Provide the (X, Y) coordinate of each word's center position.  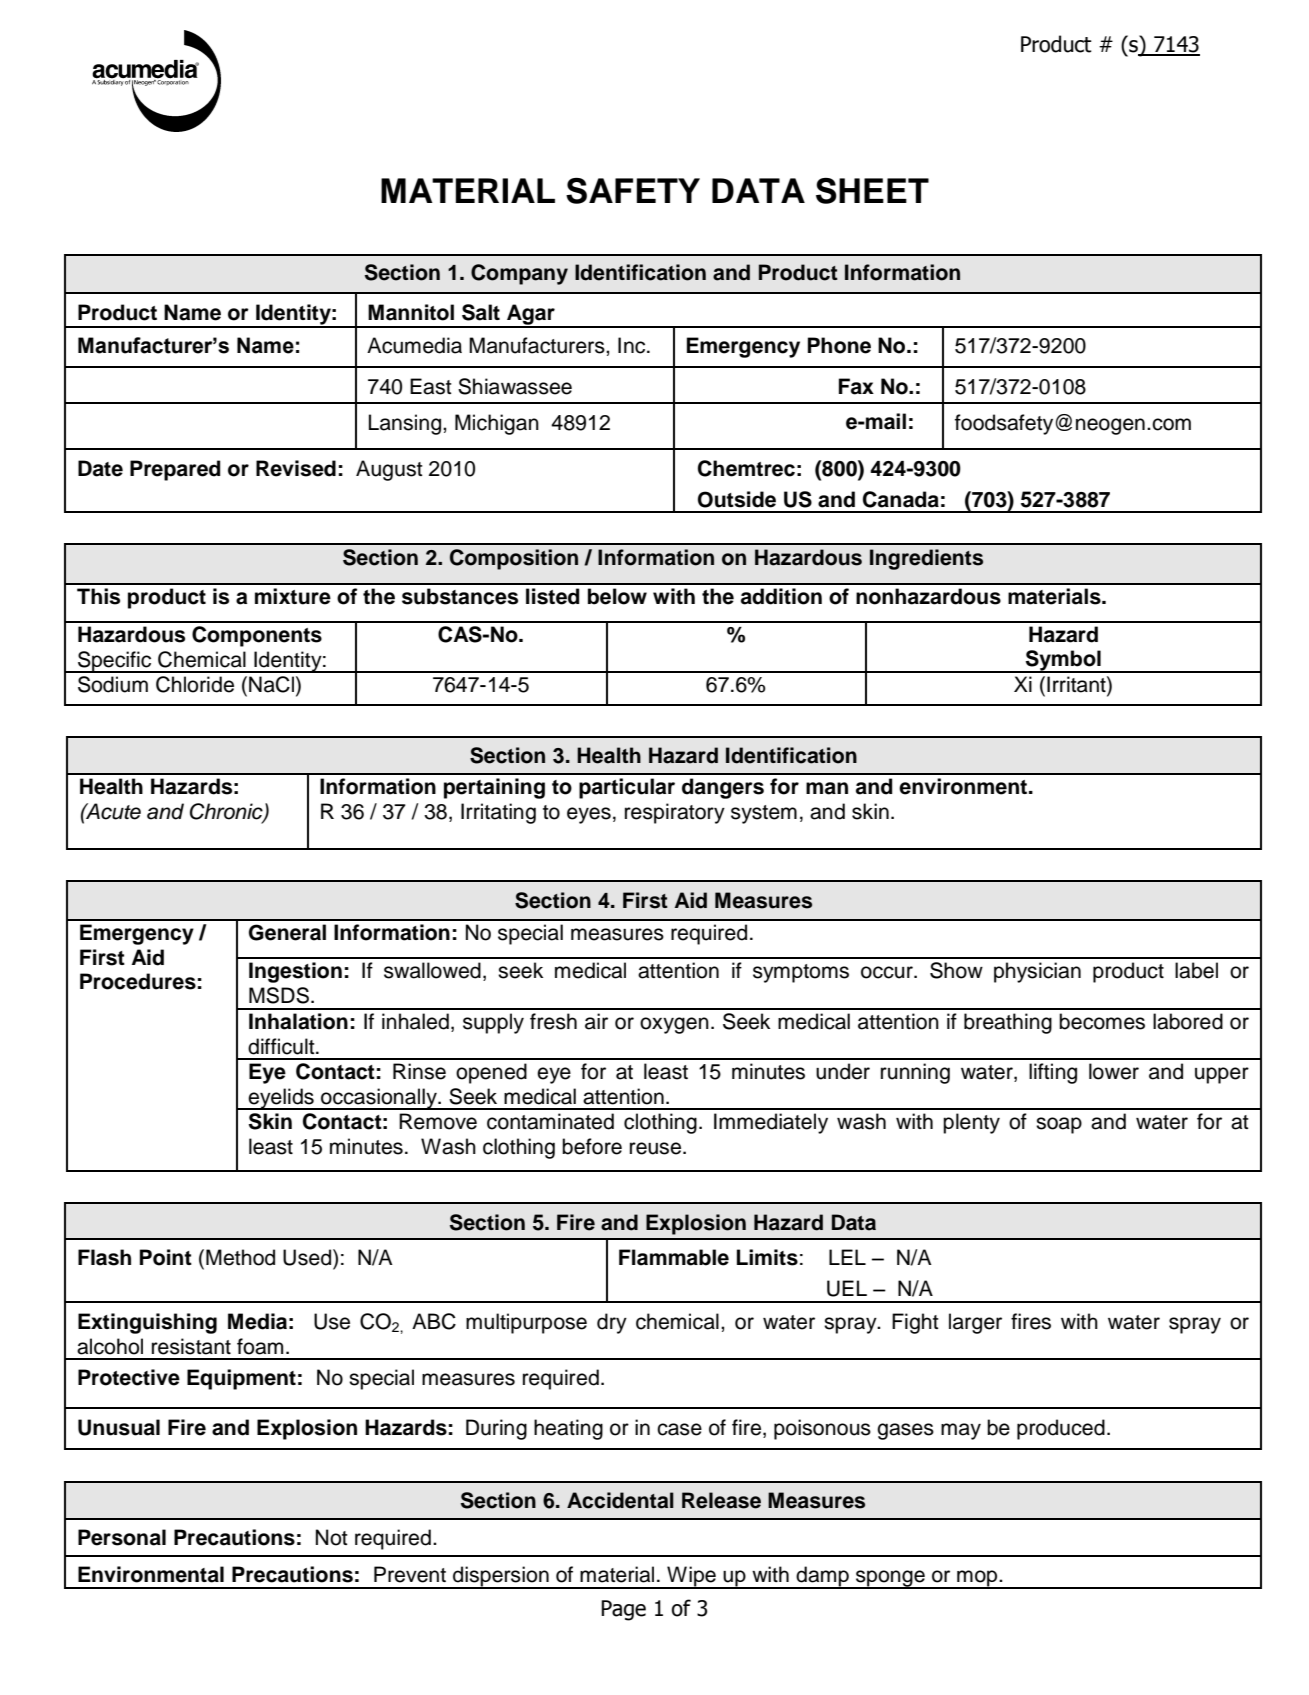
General (287, 932)
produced (1061, 1429)
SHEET (872, 191)
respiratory (675, 813)
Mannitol (411, 312)
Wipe (691, 1577)
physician (1037, 972)
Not (332, 1537)
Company (519, 274)
